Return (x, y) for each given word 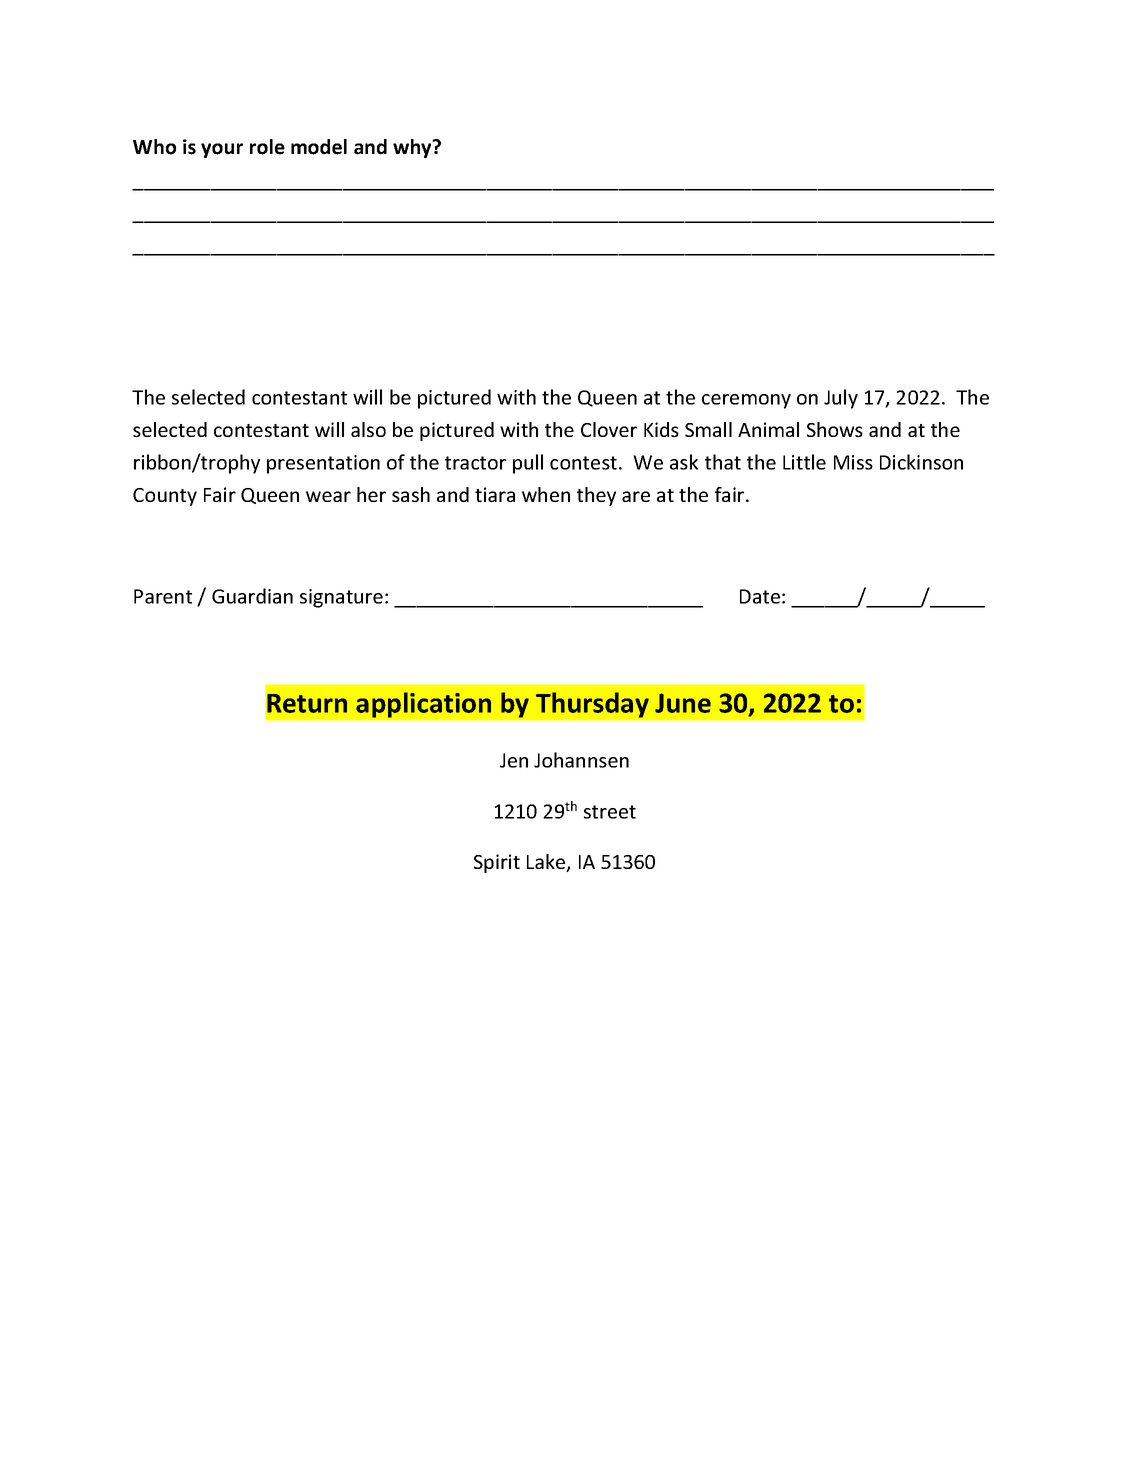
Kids (661, 429)
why (413, 148)
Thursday (592, 705)
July (841, 399)
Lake (547, 863)
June (683, 703)
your (222, 150)
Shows (835, 429)
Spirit (497, 863)
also (368, 429)
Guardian (252, 596)
